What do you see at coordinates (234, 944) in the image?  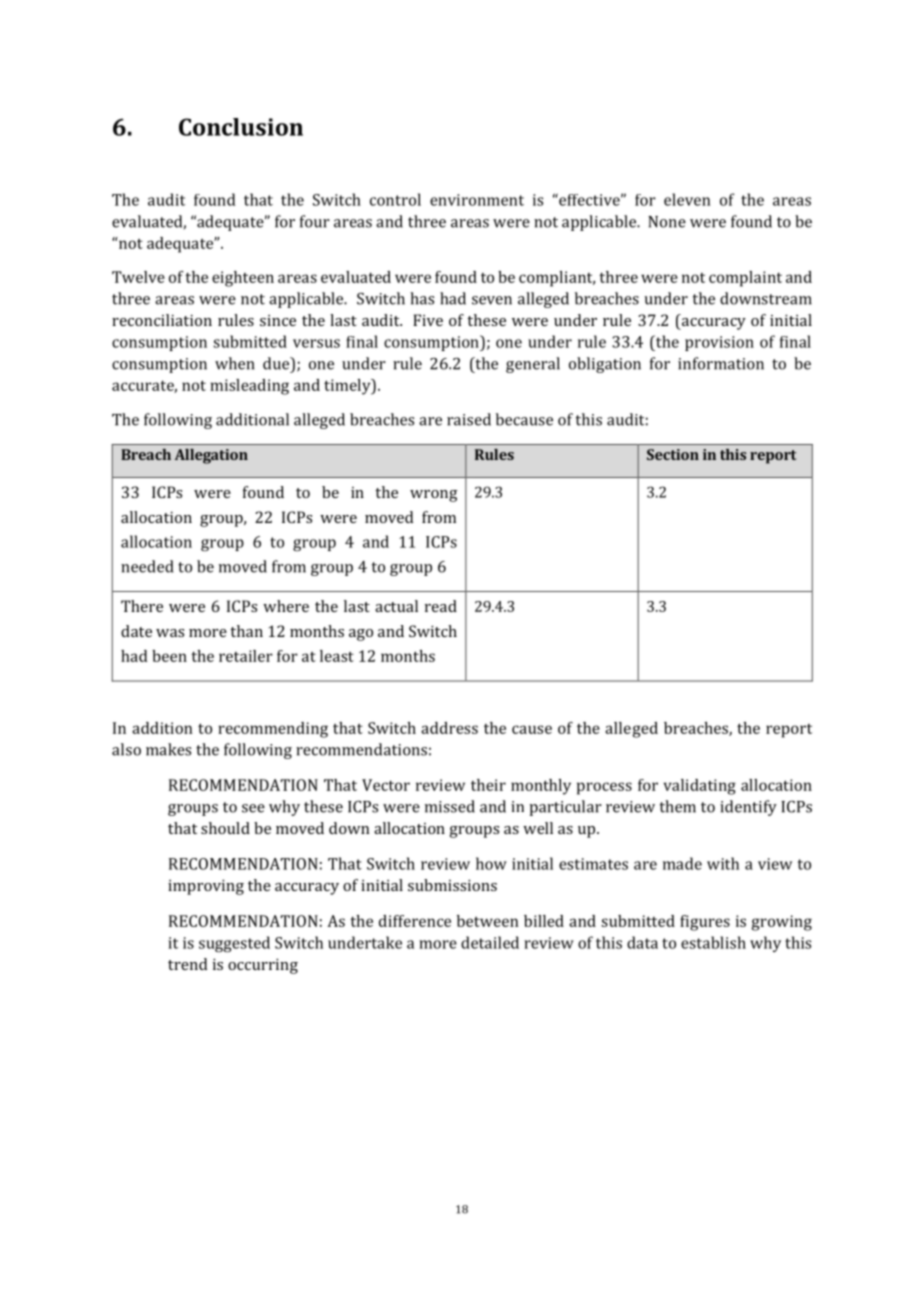 I see `suggested` at bounding box center [234, 944].
